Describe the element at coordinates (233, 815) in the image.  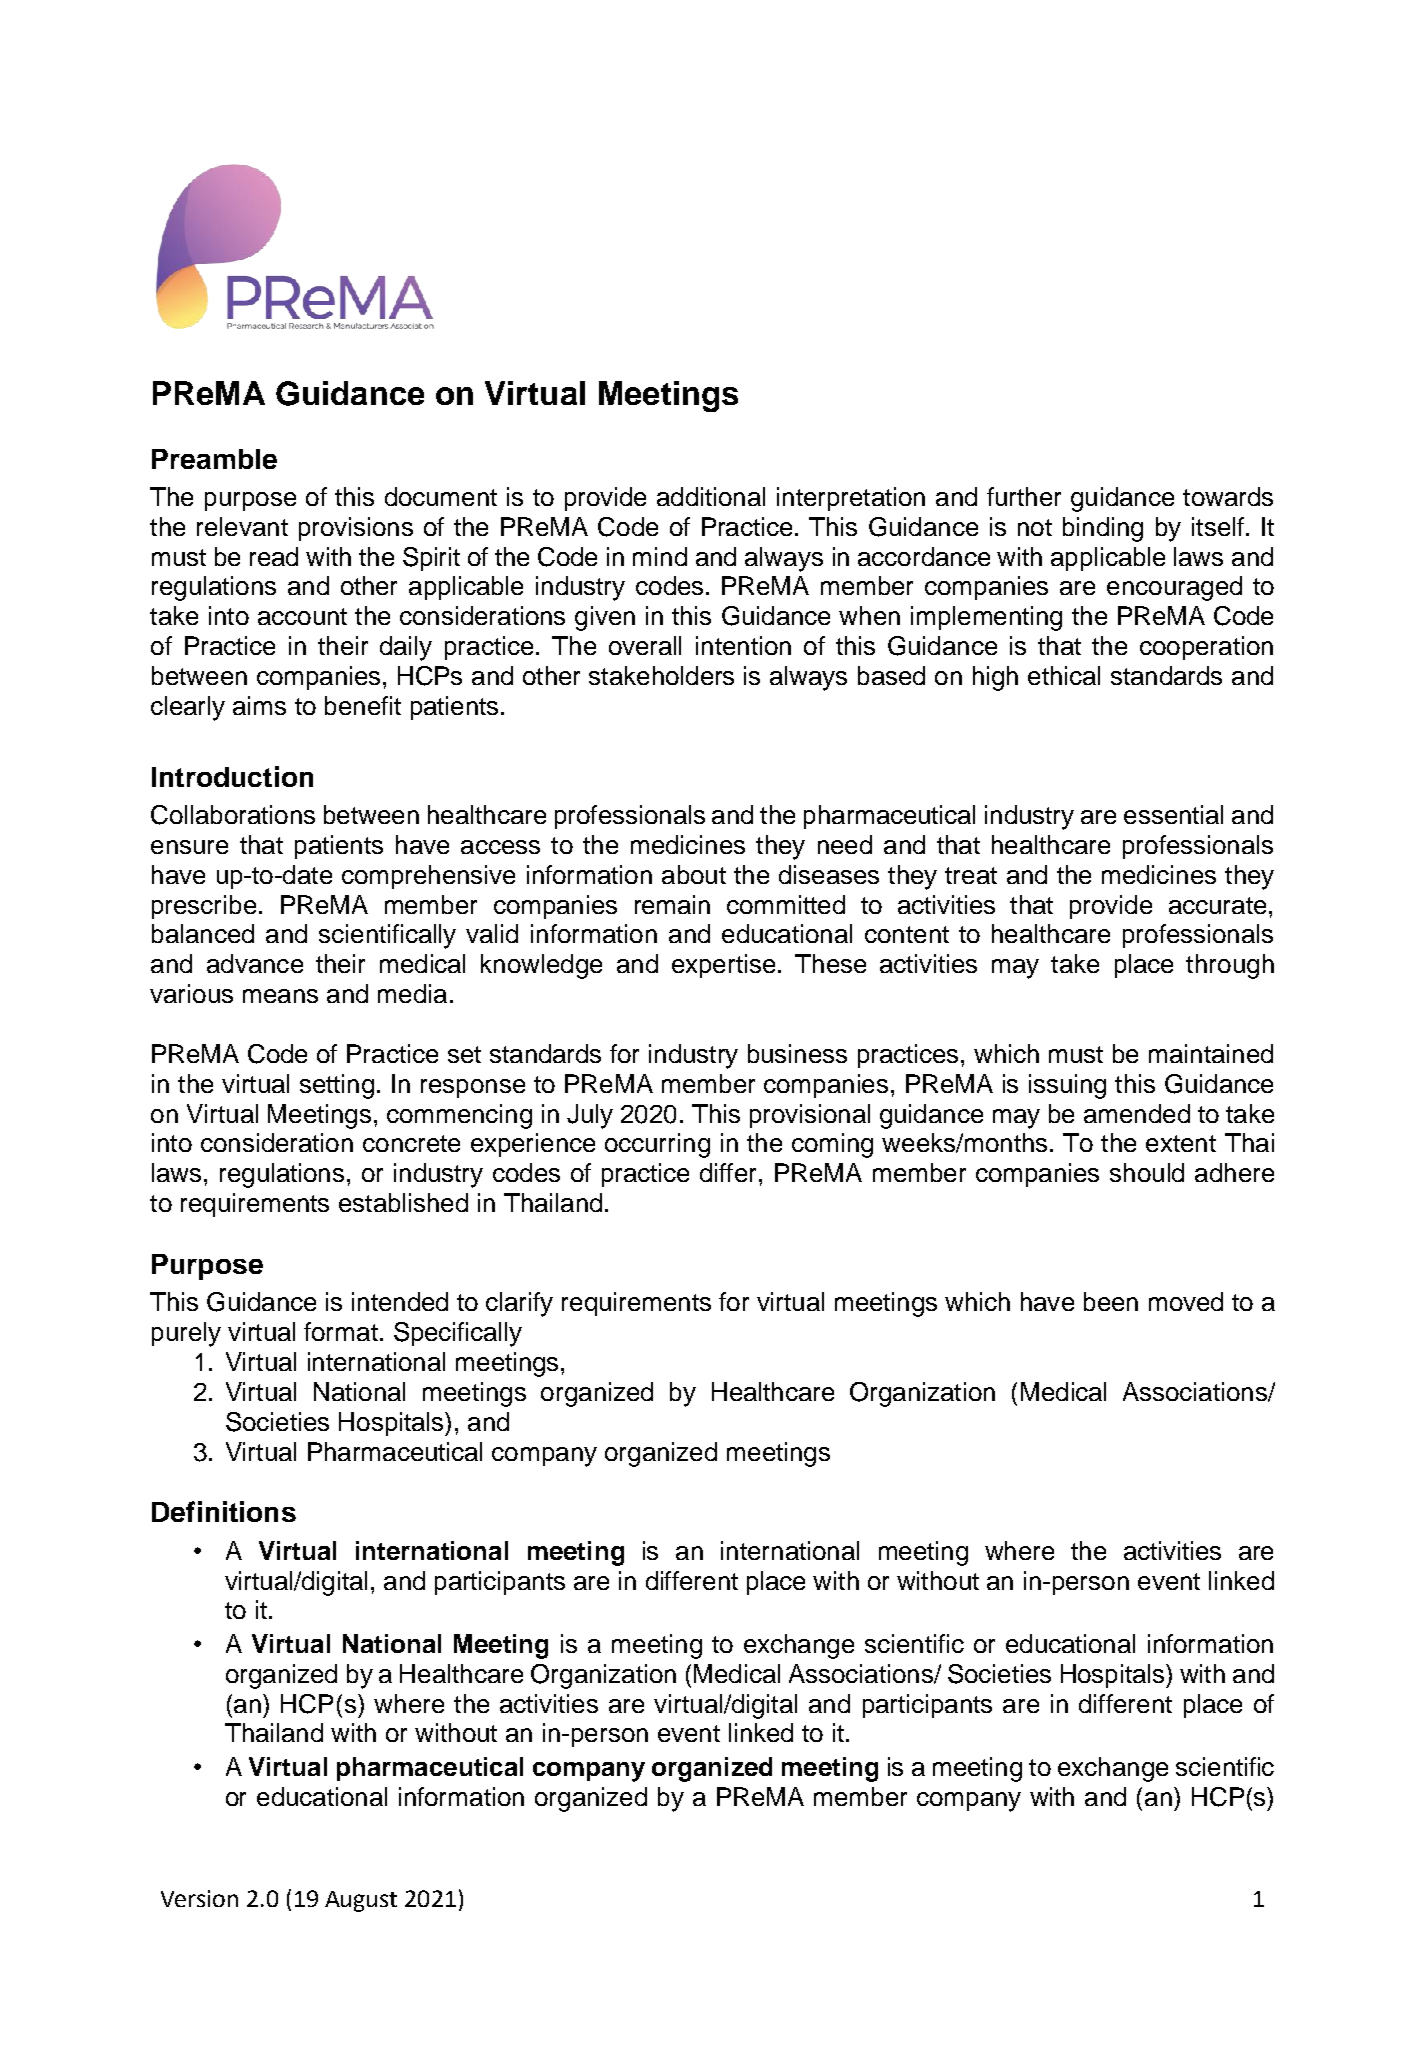
I see `Collaborations` at that location.
